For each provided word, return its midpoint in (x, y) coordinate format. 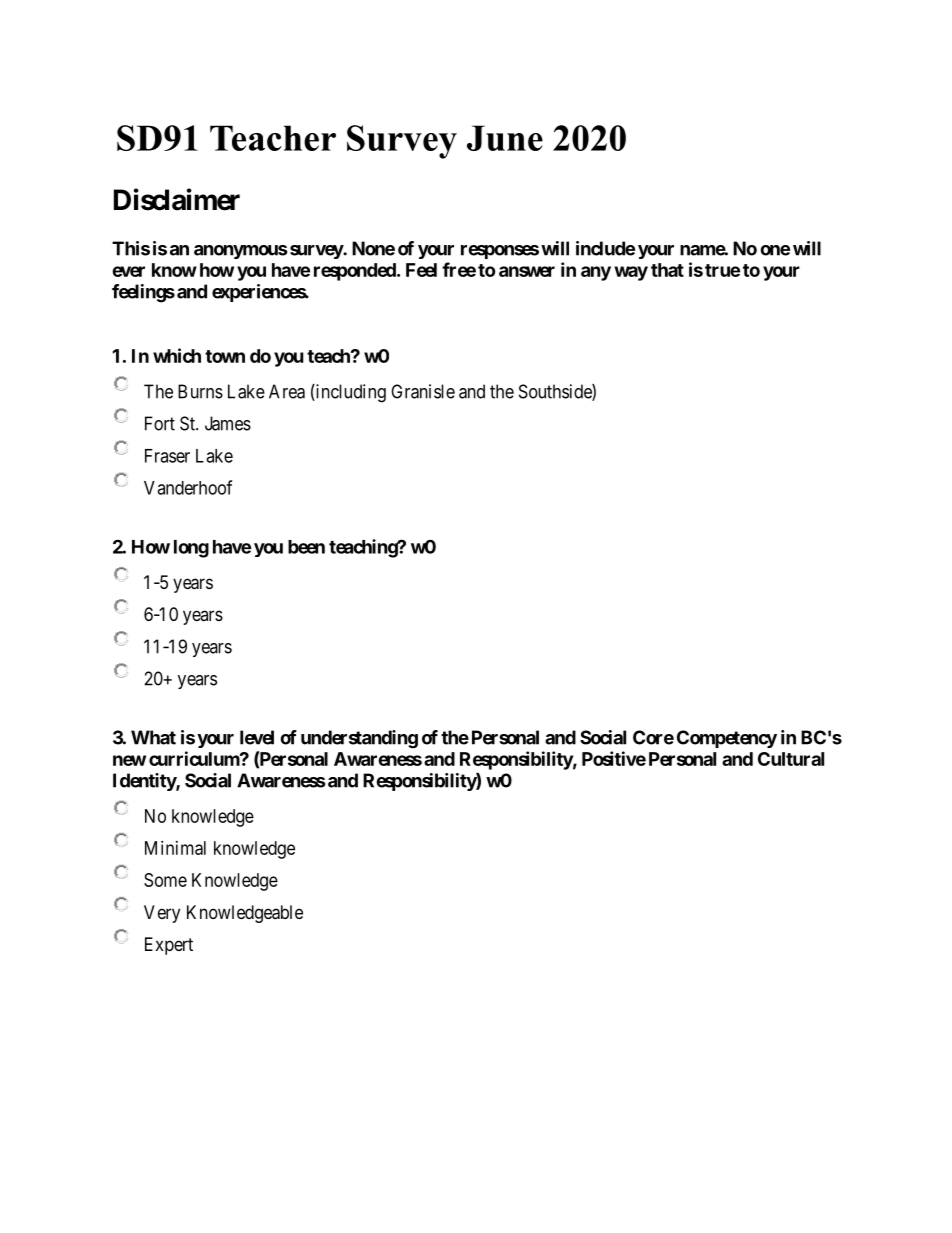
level (257, 737)
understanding (359, 739)
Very (162, 914)
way (631, 273)
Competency (727, 739)
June (505, 138)
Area (287, 391)
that (667, 270)
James (228, 423)
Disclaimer (177, 199)
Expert (169, 946)
